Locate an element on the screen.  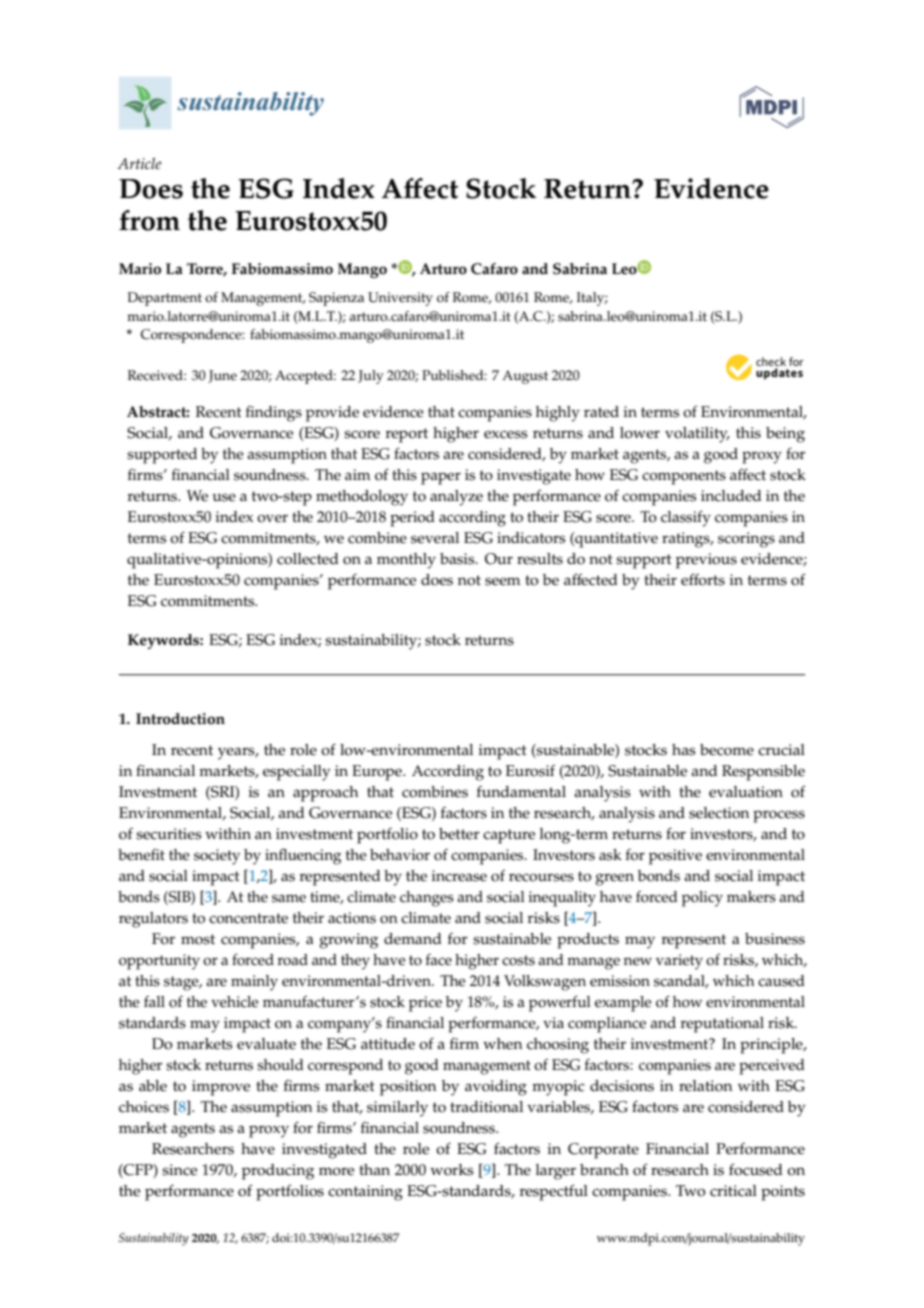
critical is located at coordinates (733, 1191).
